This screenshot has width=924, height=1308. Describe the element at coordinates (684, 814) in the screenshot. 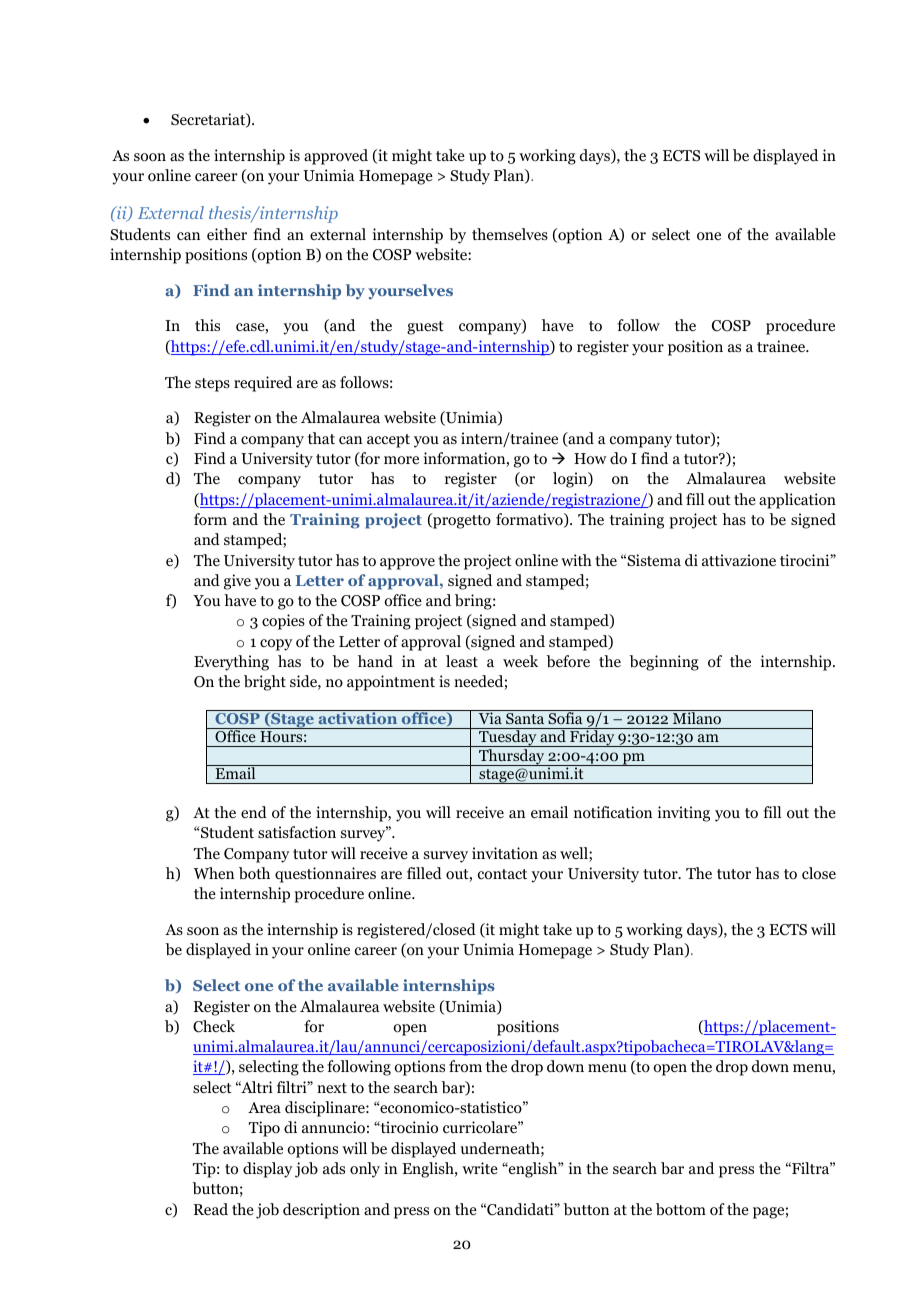

I see `inviting` at that location.
